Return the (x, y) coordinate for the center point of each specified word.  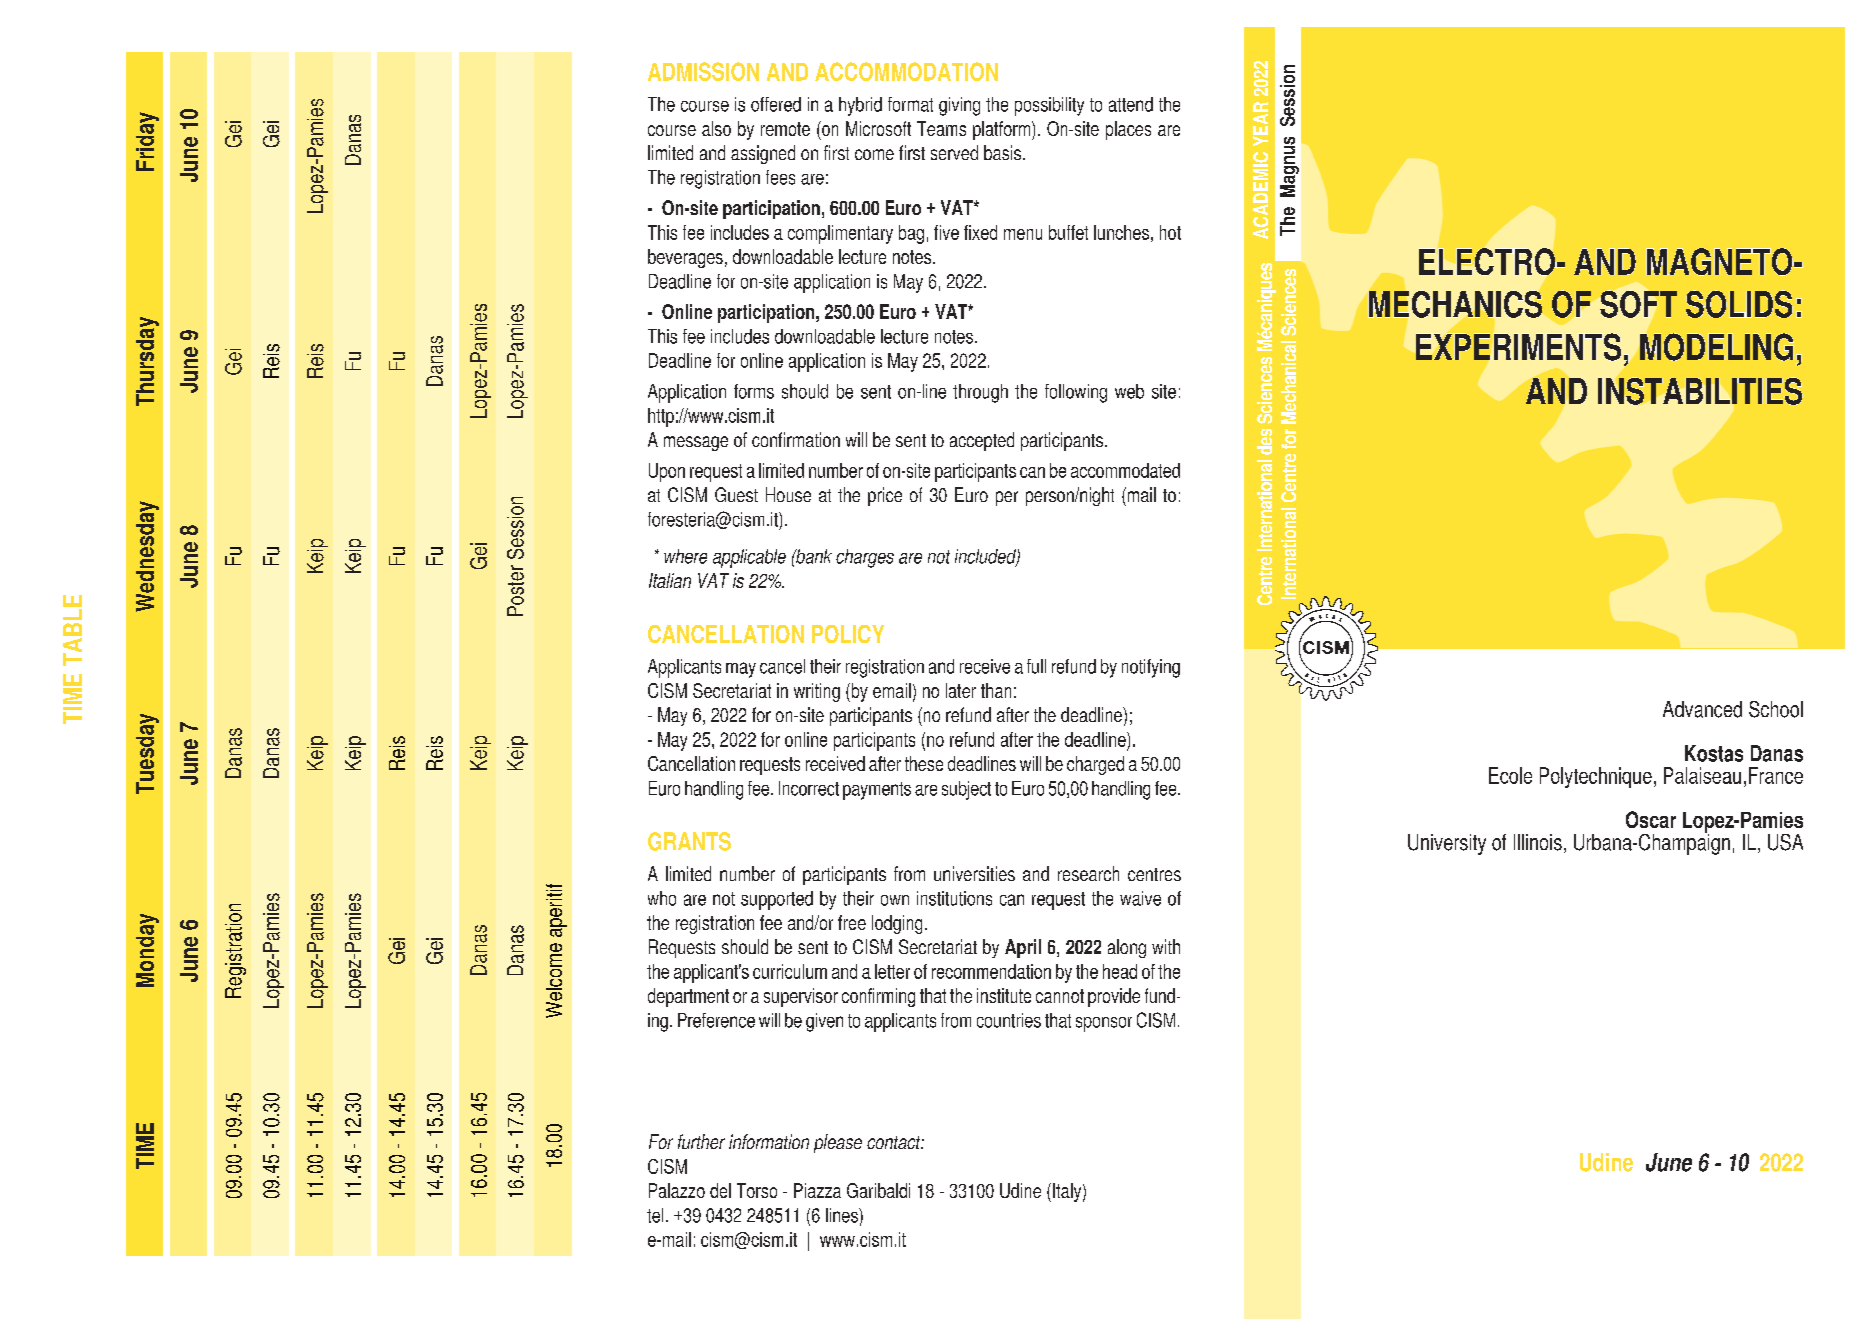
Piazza (817, 1190)
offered (776, 104)
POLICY (848, 634)
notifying (1151, 668)
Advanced (1702, 709)
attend (1131, 104)
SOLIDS (1739, 304)
